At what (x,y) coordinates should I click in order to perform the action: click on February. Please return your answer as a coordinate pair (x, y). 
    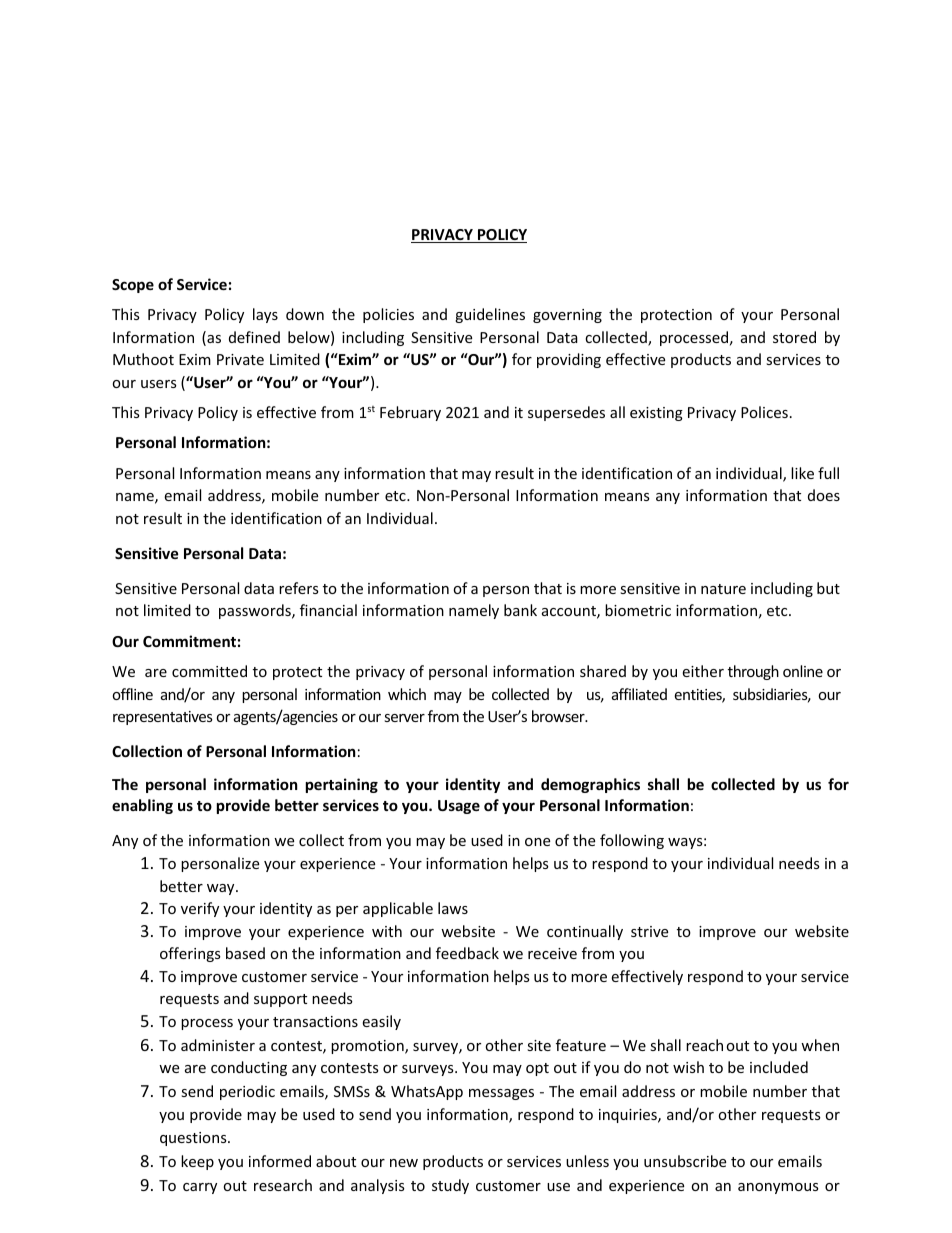
    Looking at the image, I should click on (410, 413).
